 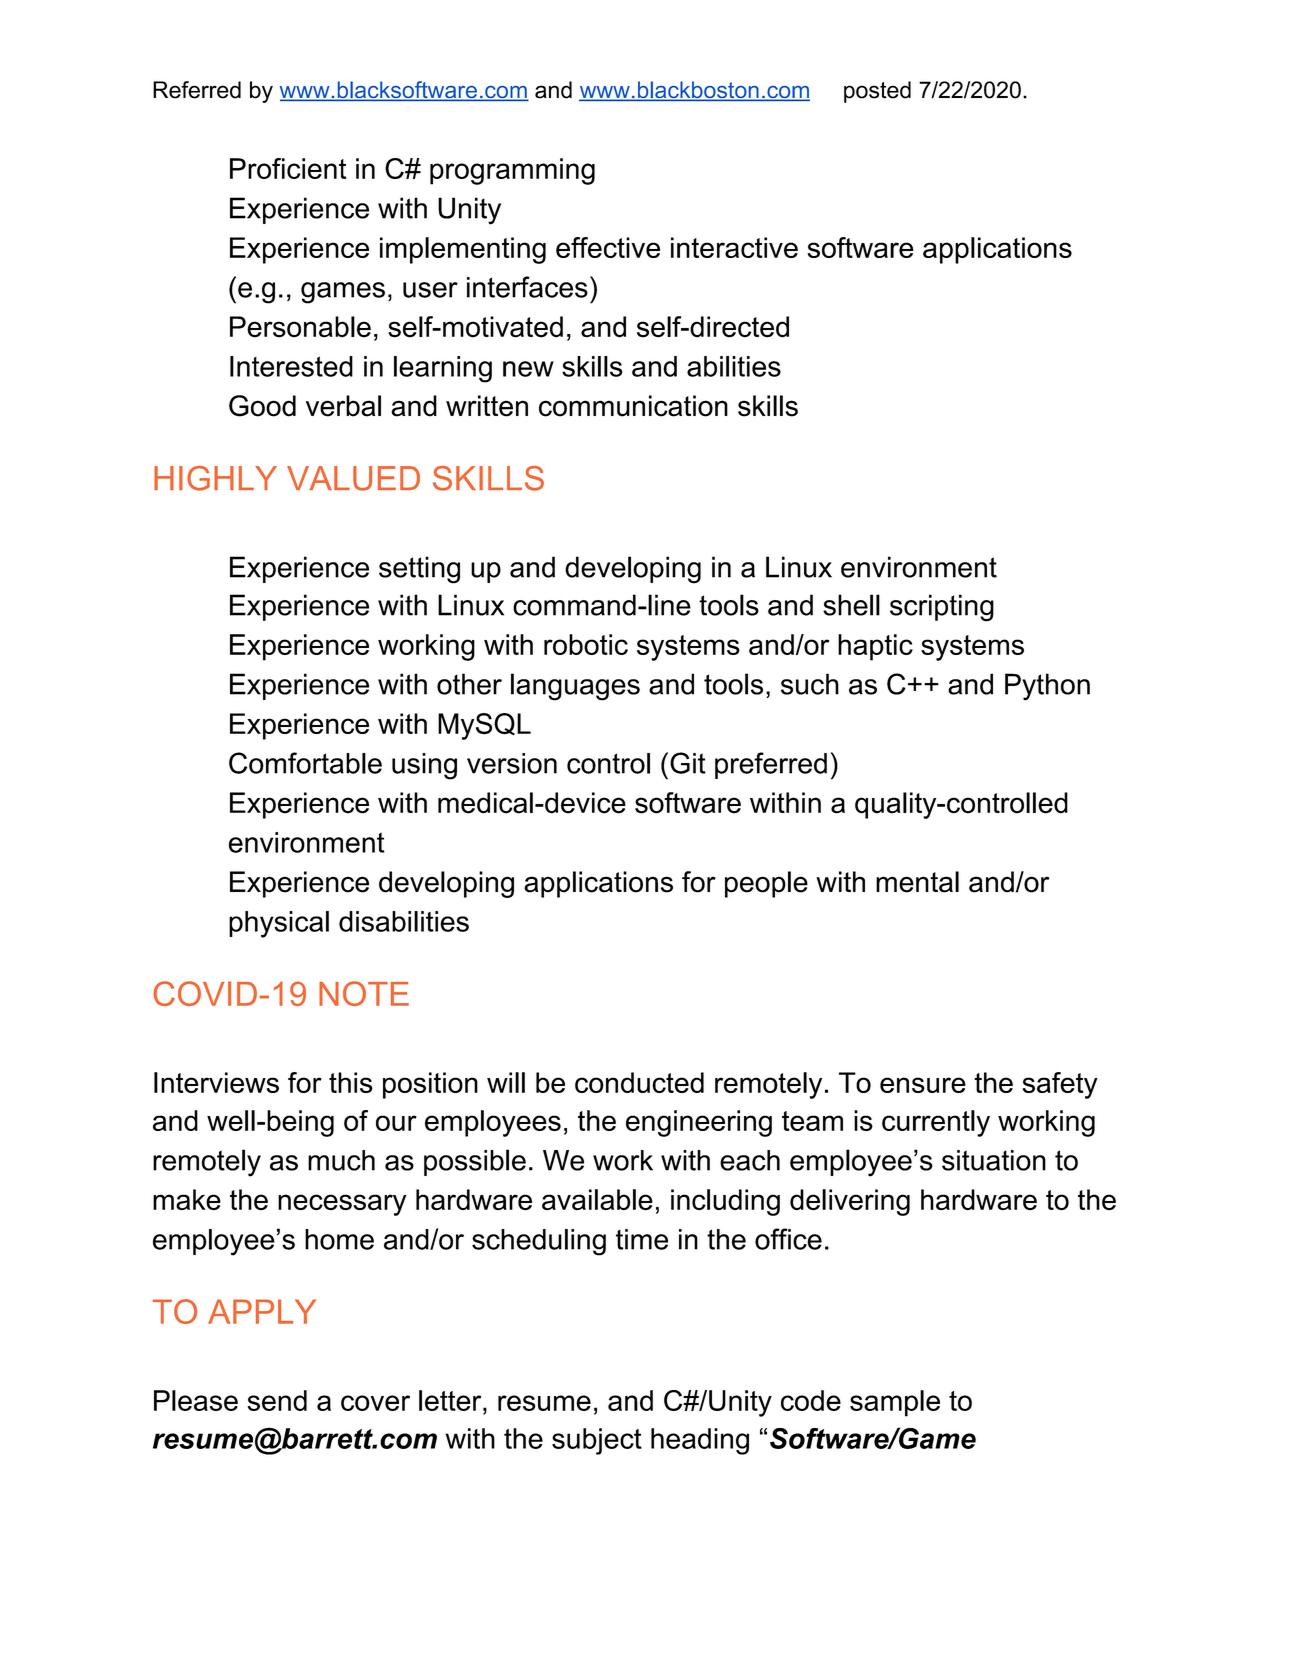 What do you see at coordinates (305, 763) in the page?
I see `Comfortable` at bounding box center [305, 763].
